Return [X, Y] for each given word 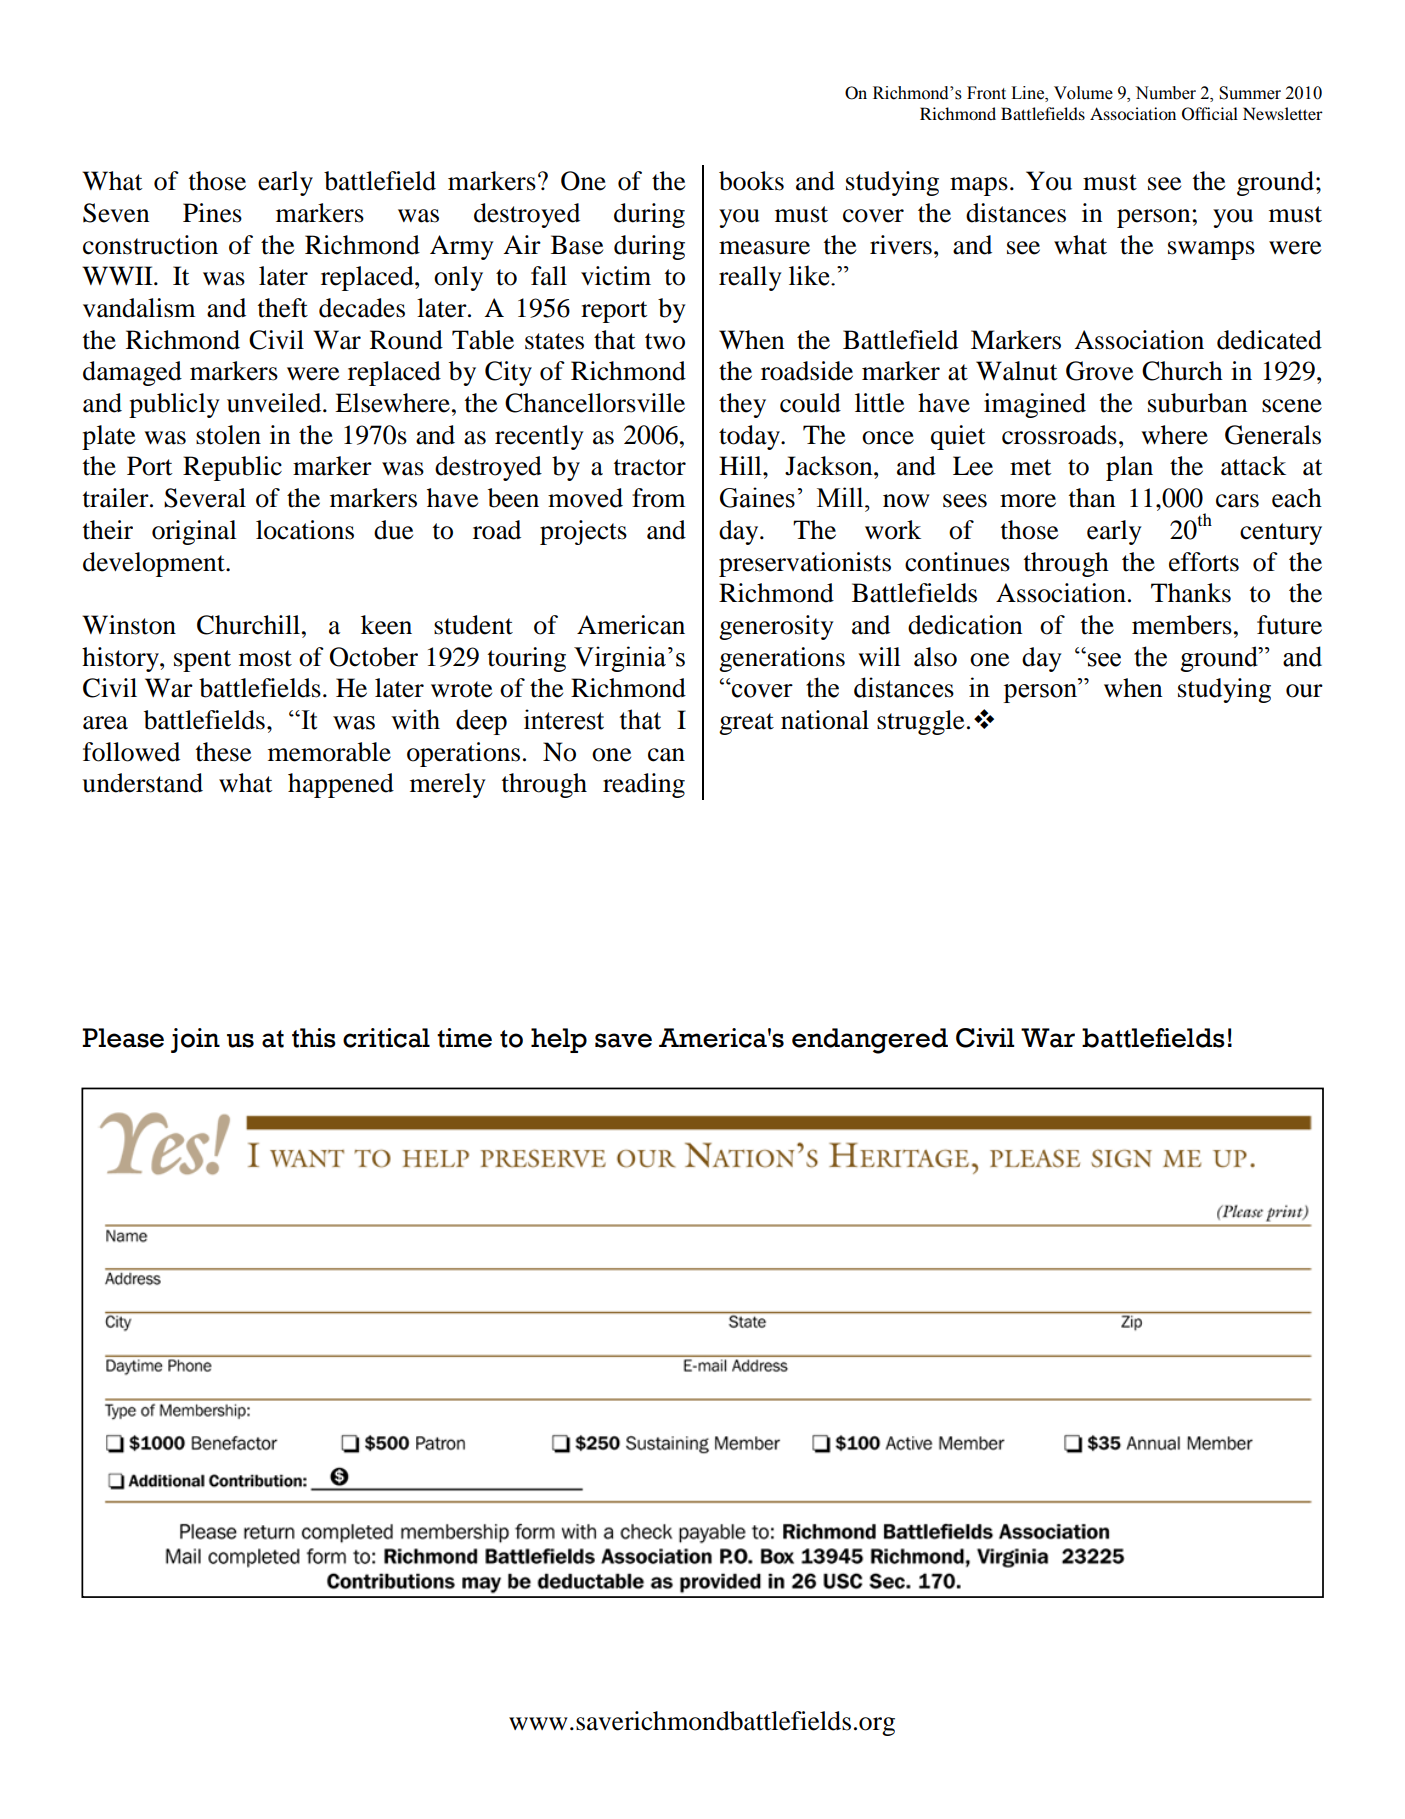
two [665, 341]
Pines [212, 213]
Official [1210, 114]
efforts [1204, 562]
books [751, 181]
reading [644, 785]
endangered [870, 1041]
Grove [1099, 371]
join [195, 1040]
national [825, 720]
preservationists [805, 564]
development [155, 564]
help [559, 1040]
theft [283, 308]
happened [341, 785]
